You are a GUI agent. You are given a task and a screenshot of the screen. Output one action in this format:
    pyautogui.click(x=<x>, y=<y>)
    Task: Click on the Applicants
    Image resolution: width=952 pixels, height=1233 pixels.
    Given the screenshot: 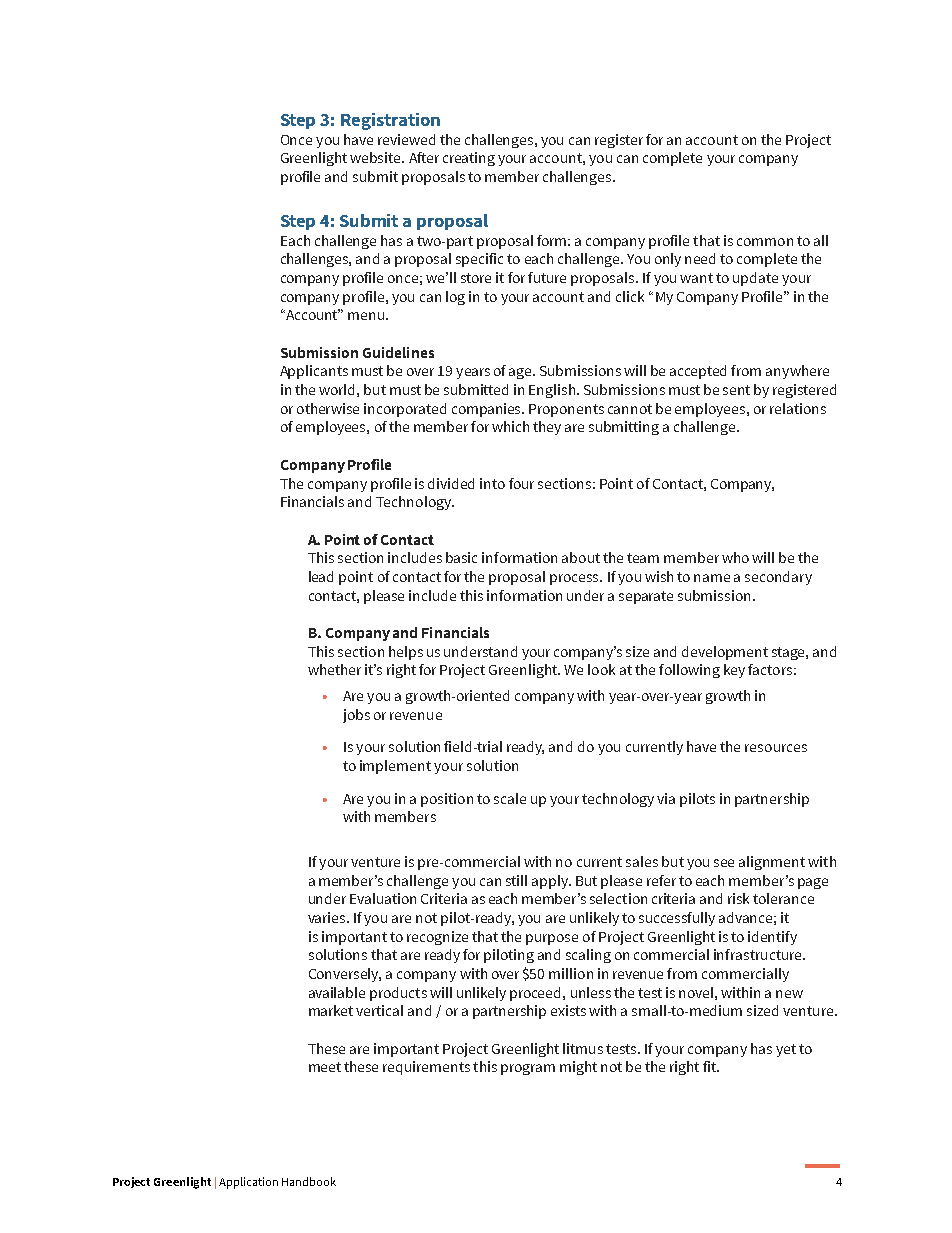 What is the action you would take?
    pyautogui.click(x=314, y=372)
